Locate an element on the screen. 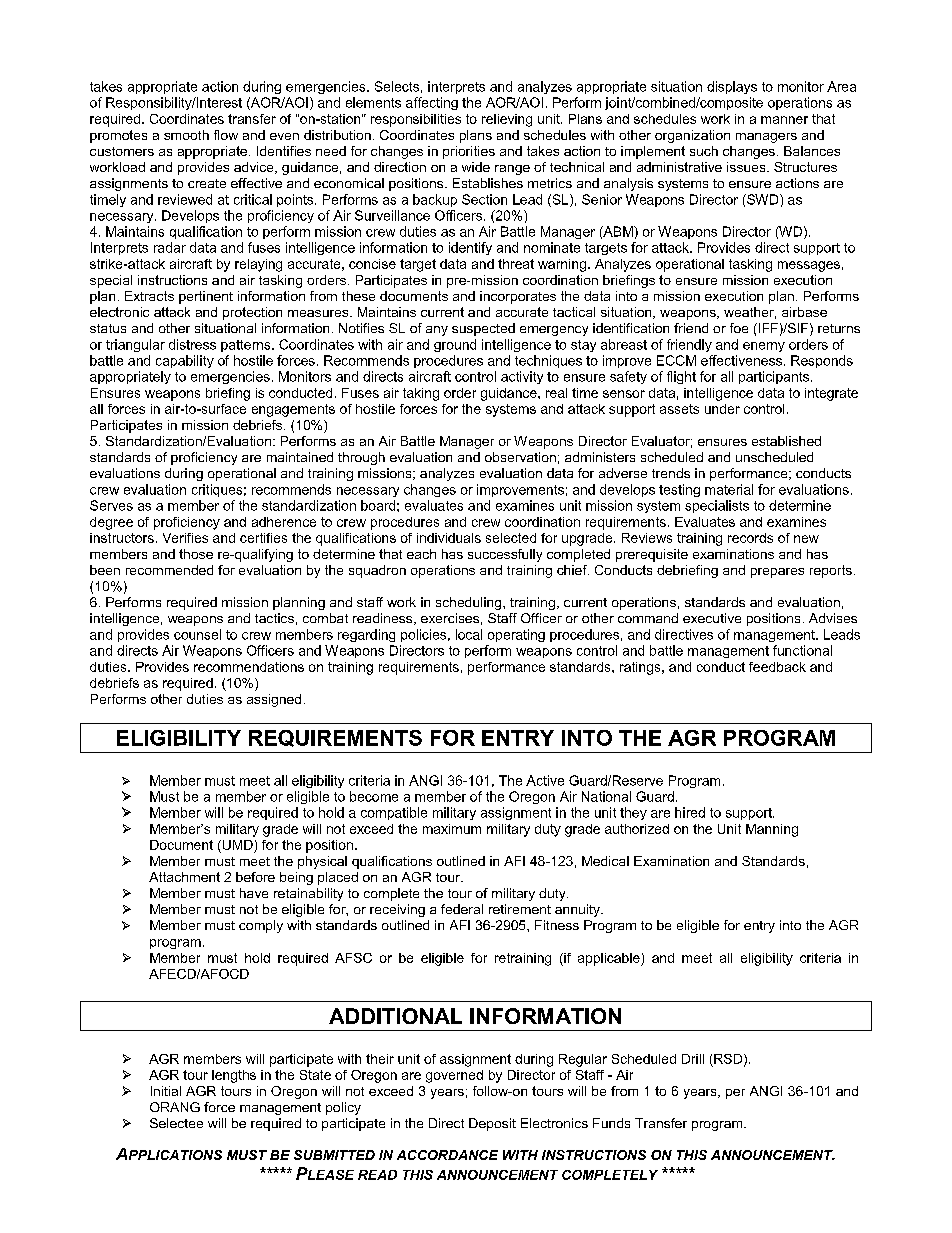 The image size is (952, 1233). maintained is located at coordinates (300, 457).
